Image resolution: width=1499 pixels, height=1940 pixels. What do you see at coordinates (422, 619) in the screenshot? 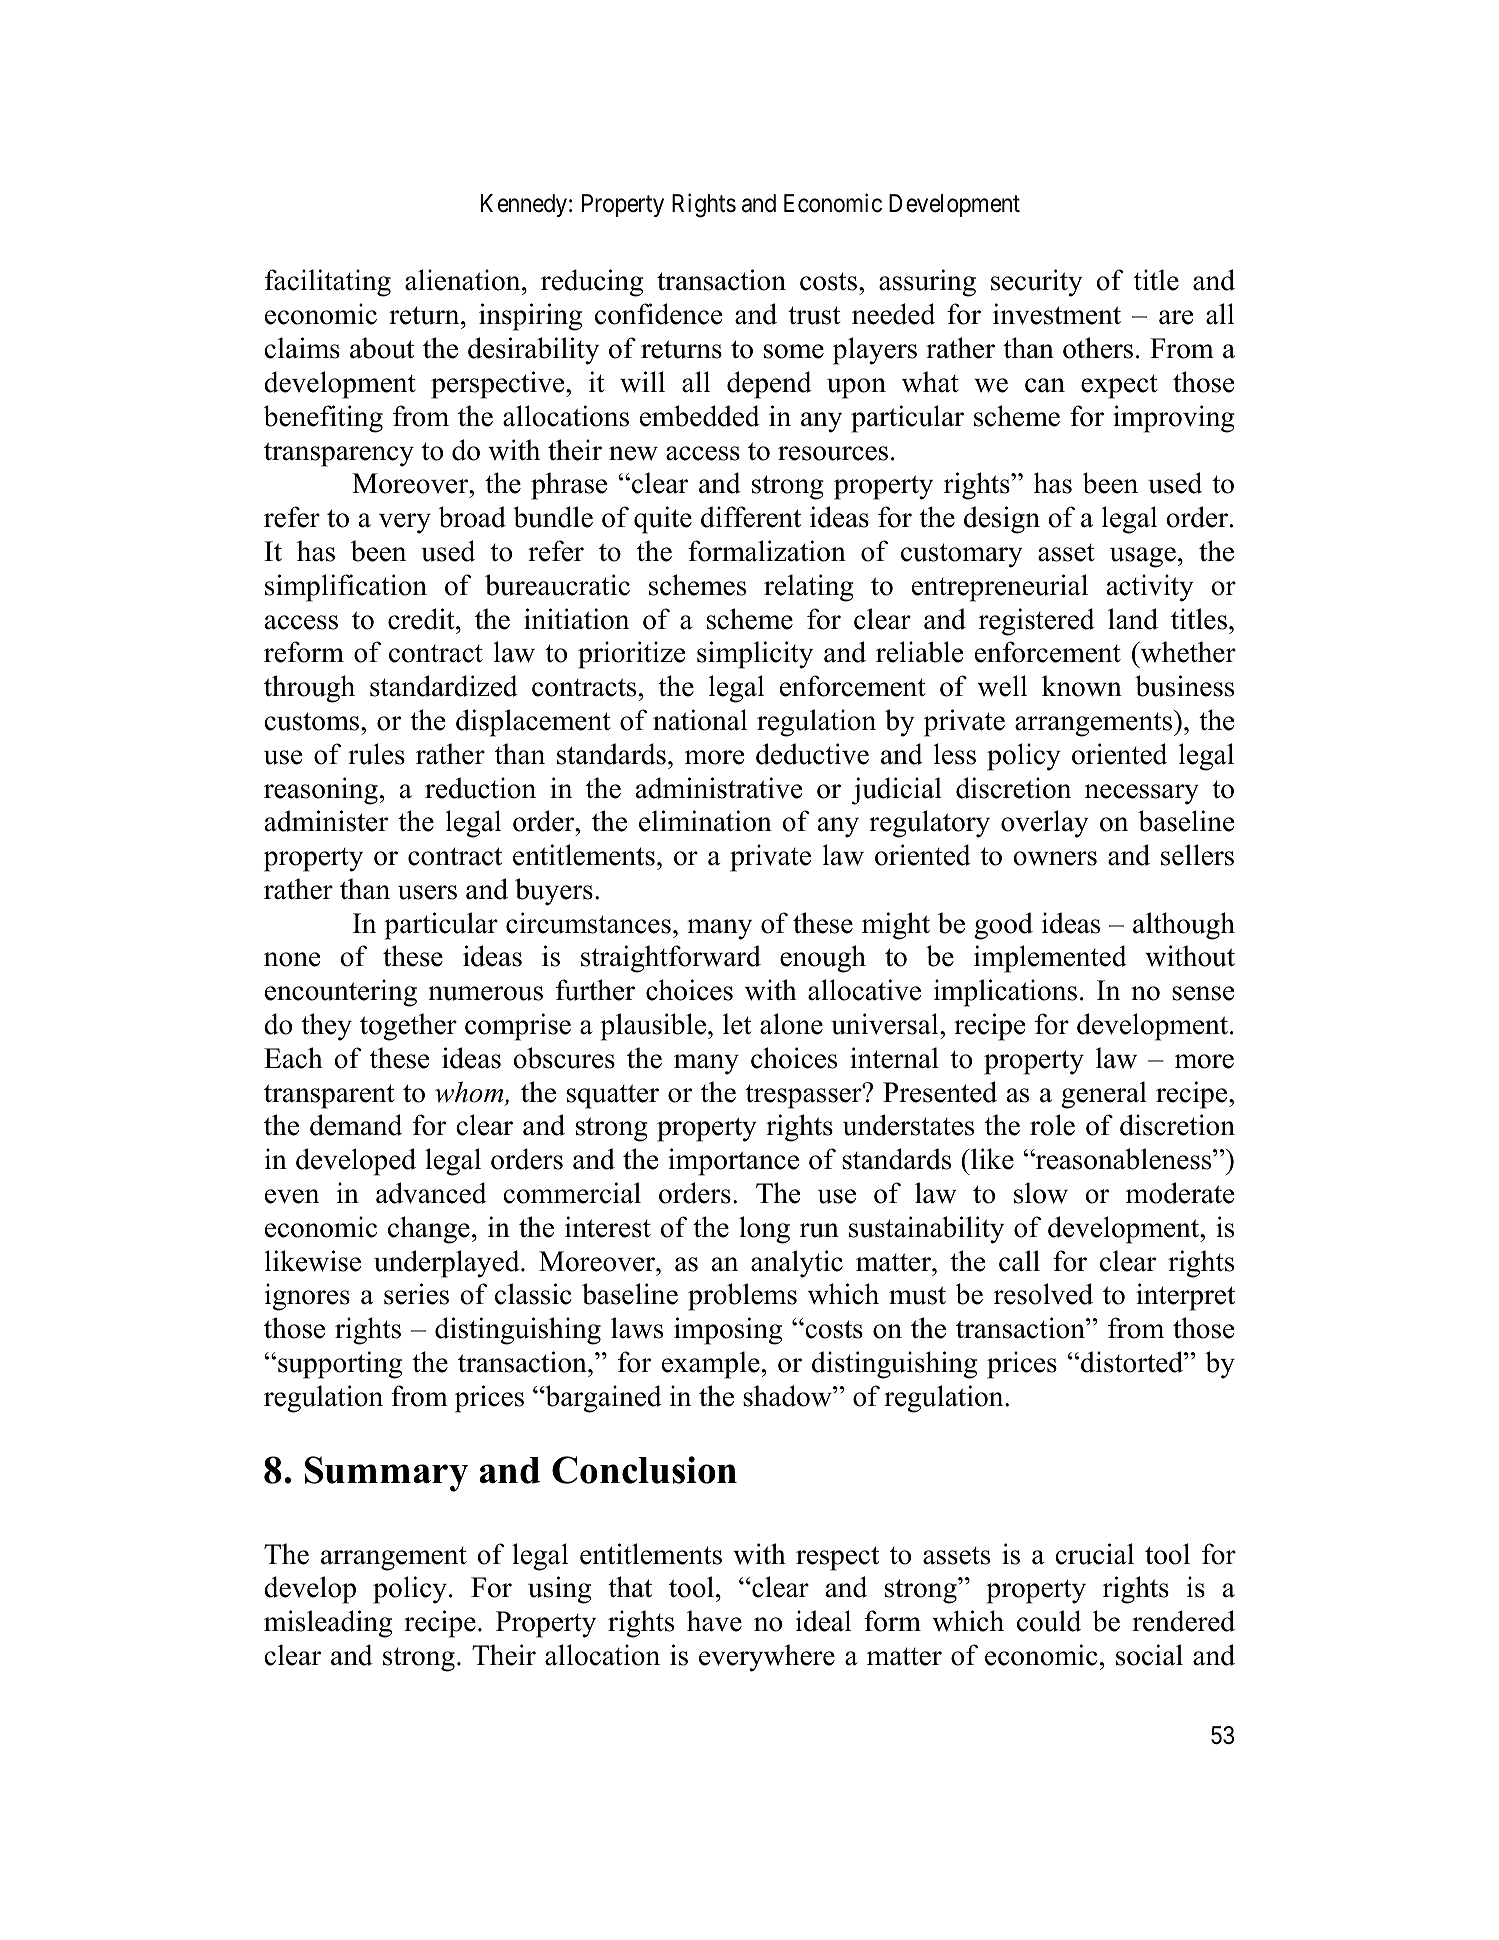
I see `credit` at bounding box center [422, 619].
